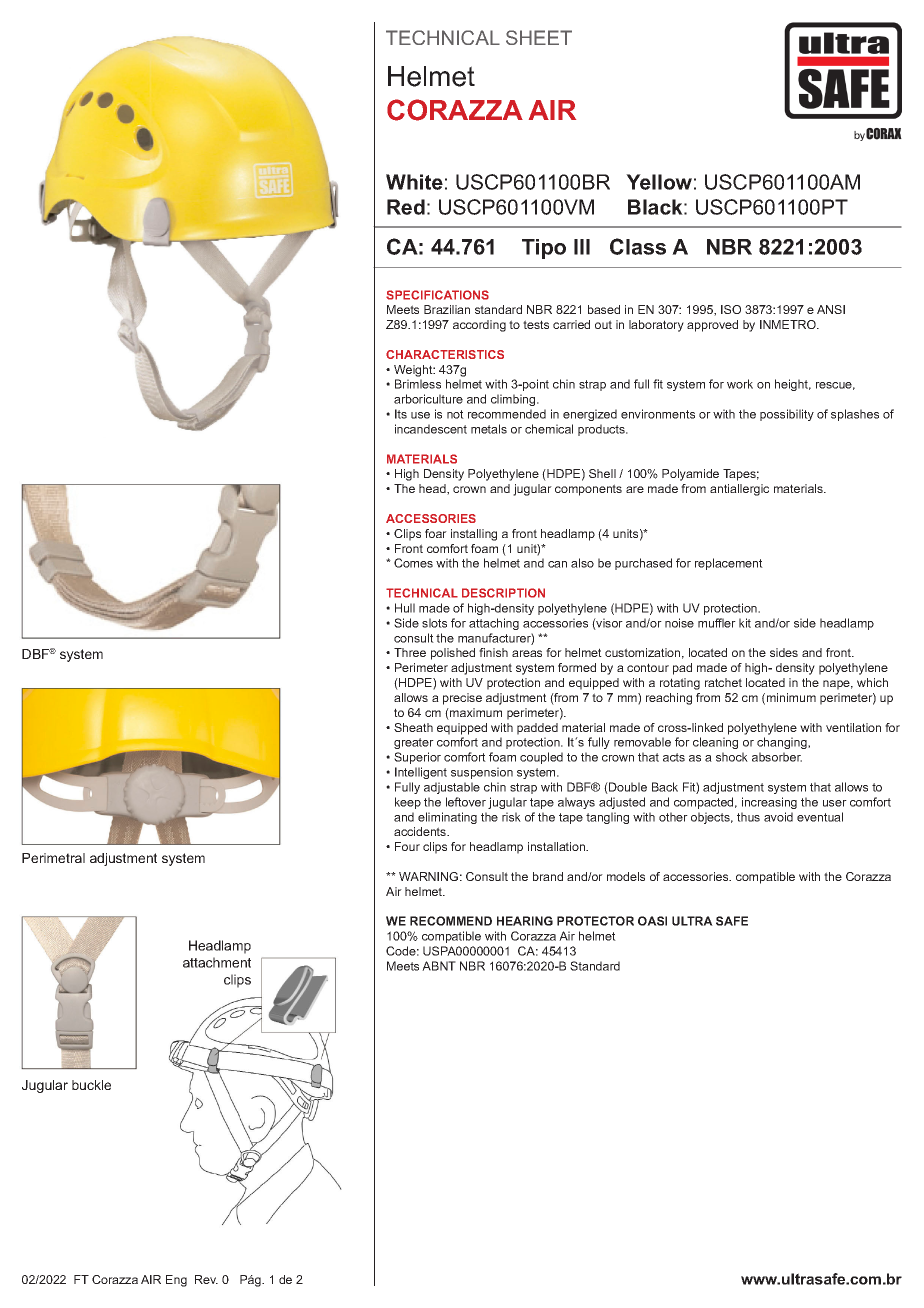 Image resolution: width=924 pixels, height=1308 pixels. I want to click on White, so click(414, 182).
